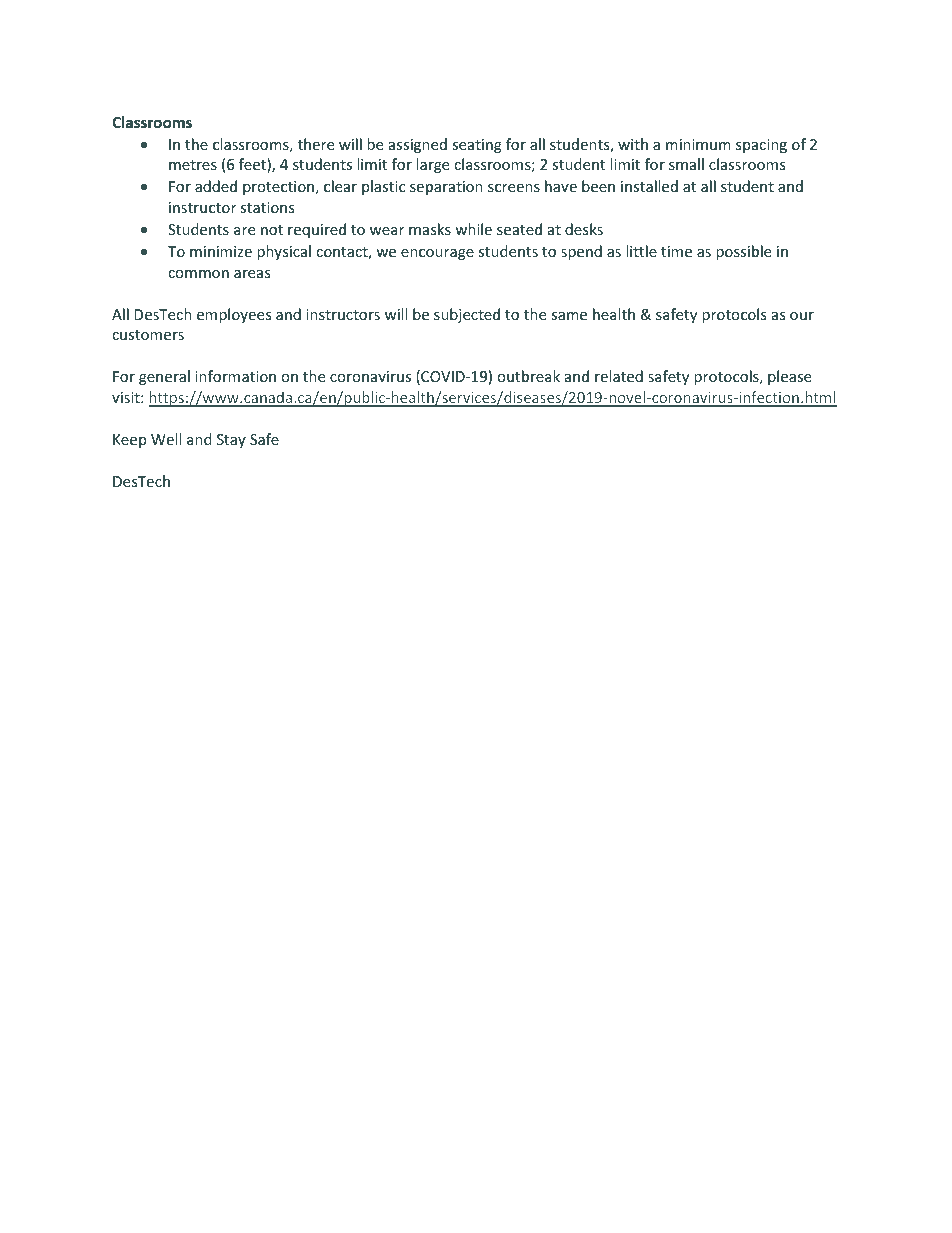 The image size is (952, 1233). What do you see at coordinates (698, 144) in the screenshot?
I see `minimum` at bounding box center [698, 144].
